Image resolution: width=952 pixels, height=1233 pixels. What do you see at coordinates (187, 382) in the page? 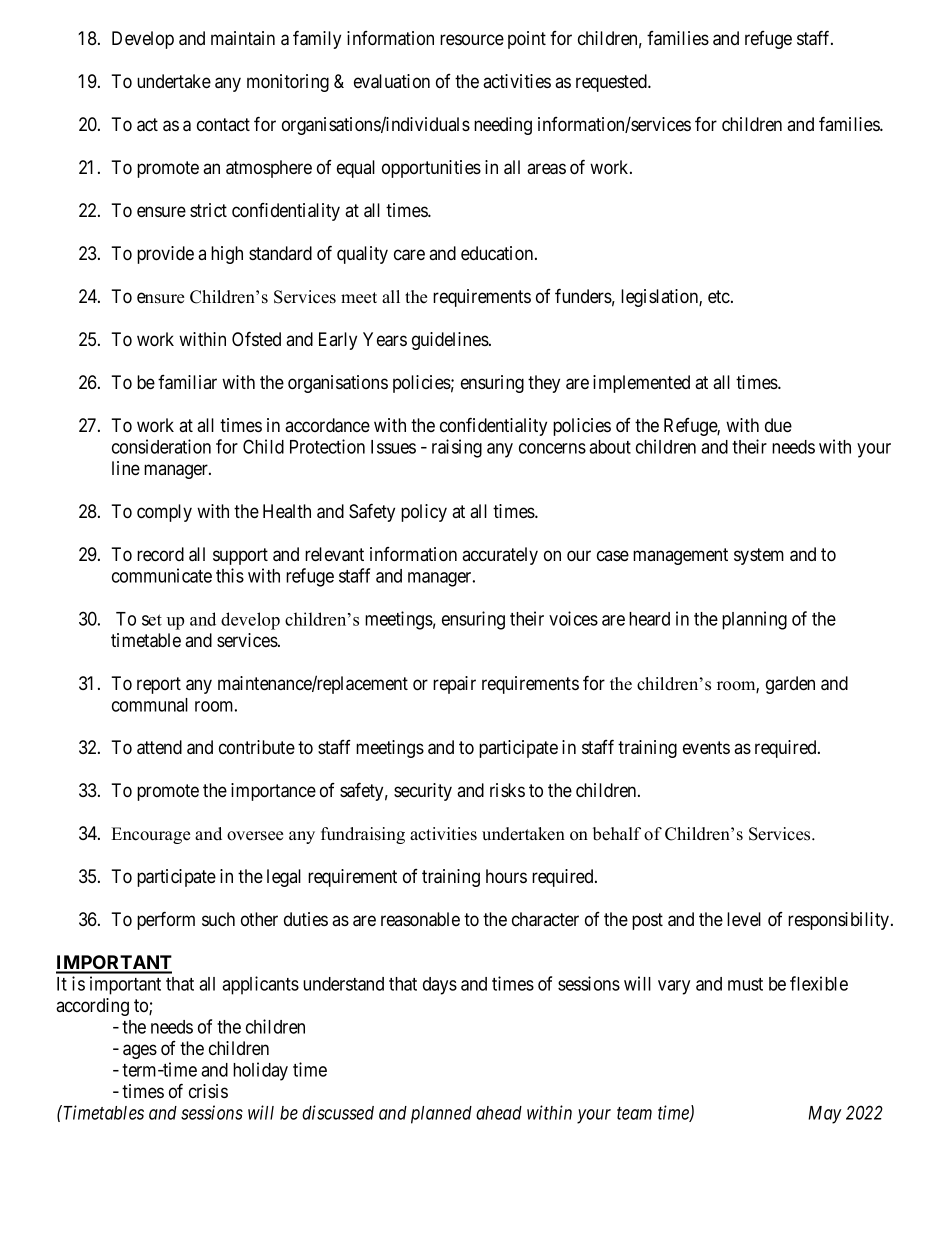
I see `familiar` at bounding box center [187, 382].
